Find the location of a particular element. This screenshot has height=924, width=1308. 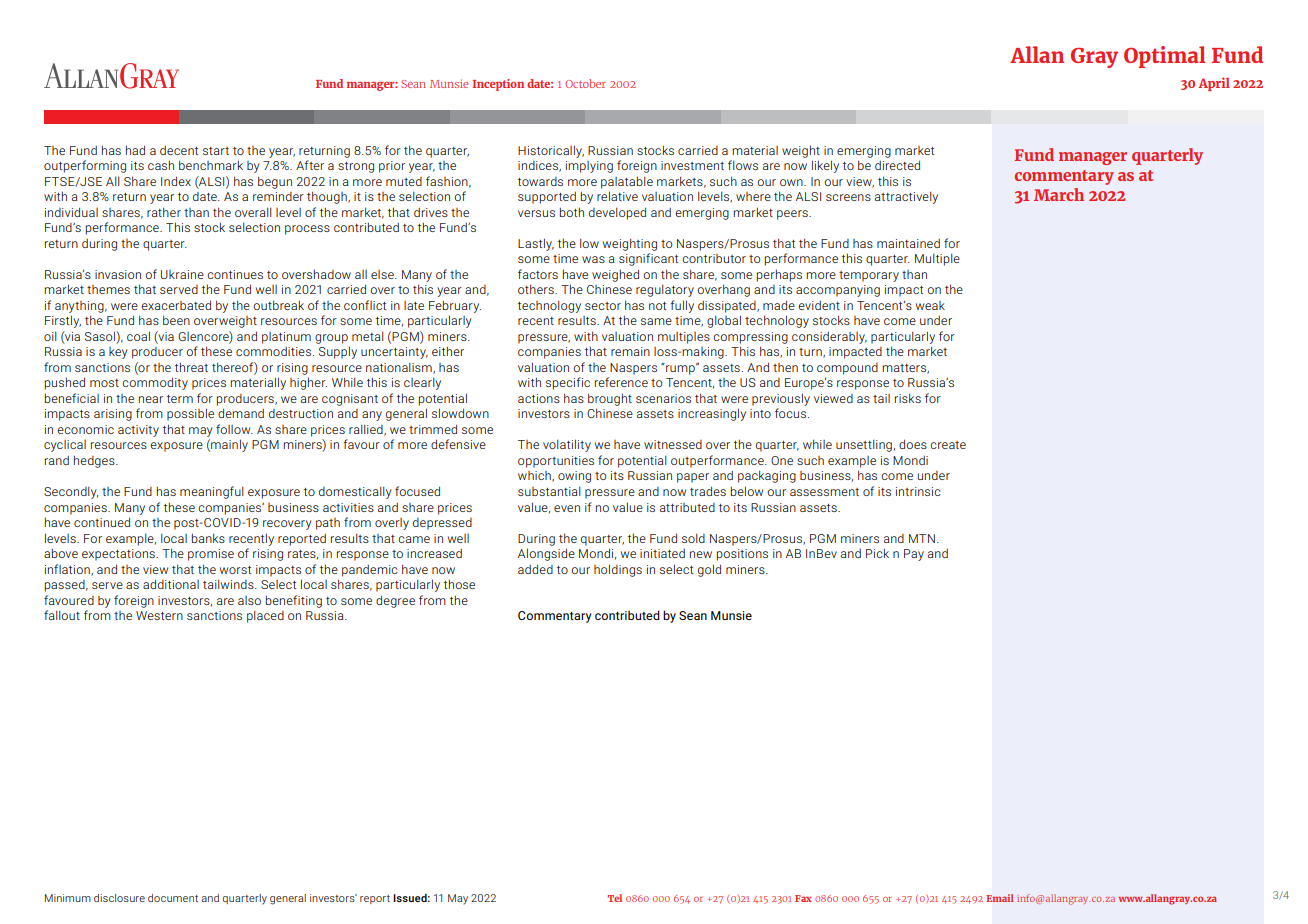

meaningful is located at coordinates (212, 492).
